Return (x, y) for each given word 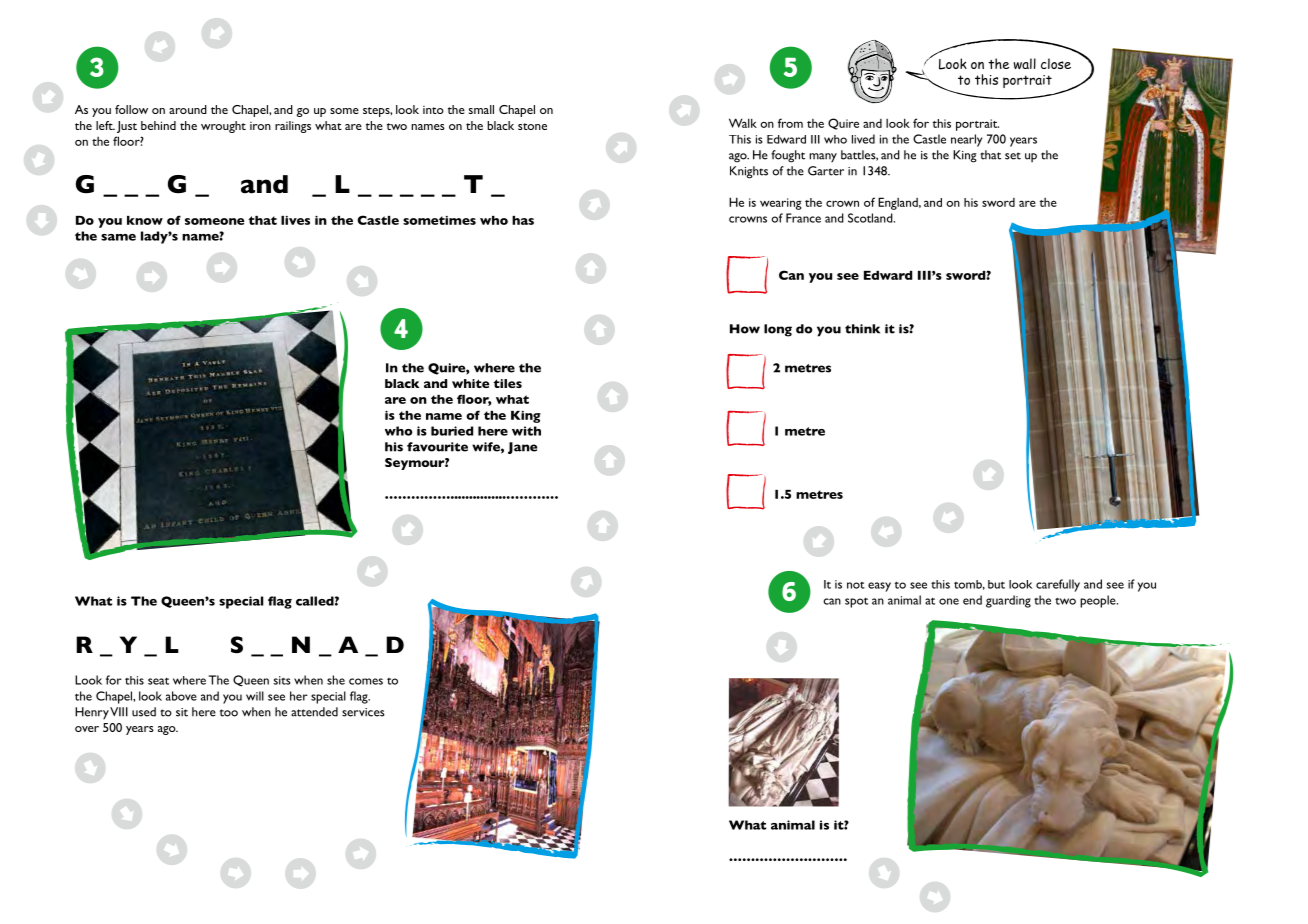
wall (1025, 63)
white (470, 383)
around (188, 109)
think (862, 329)
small (481, 109)
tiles (508, 383)
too (229, 713)
